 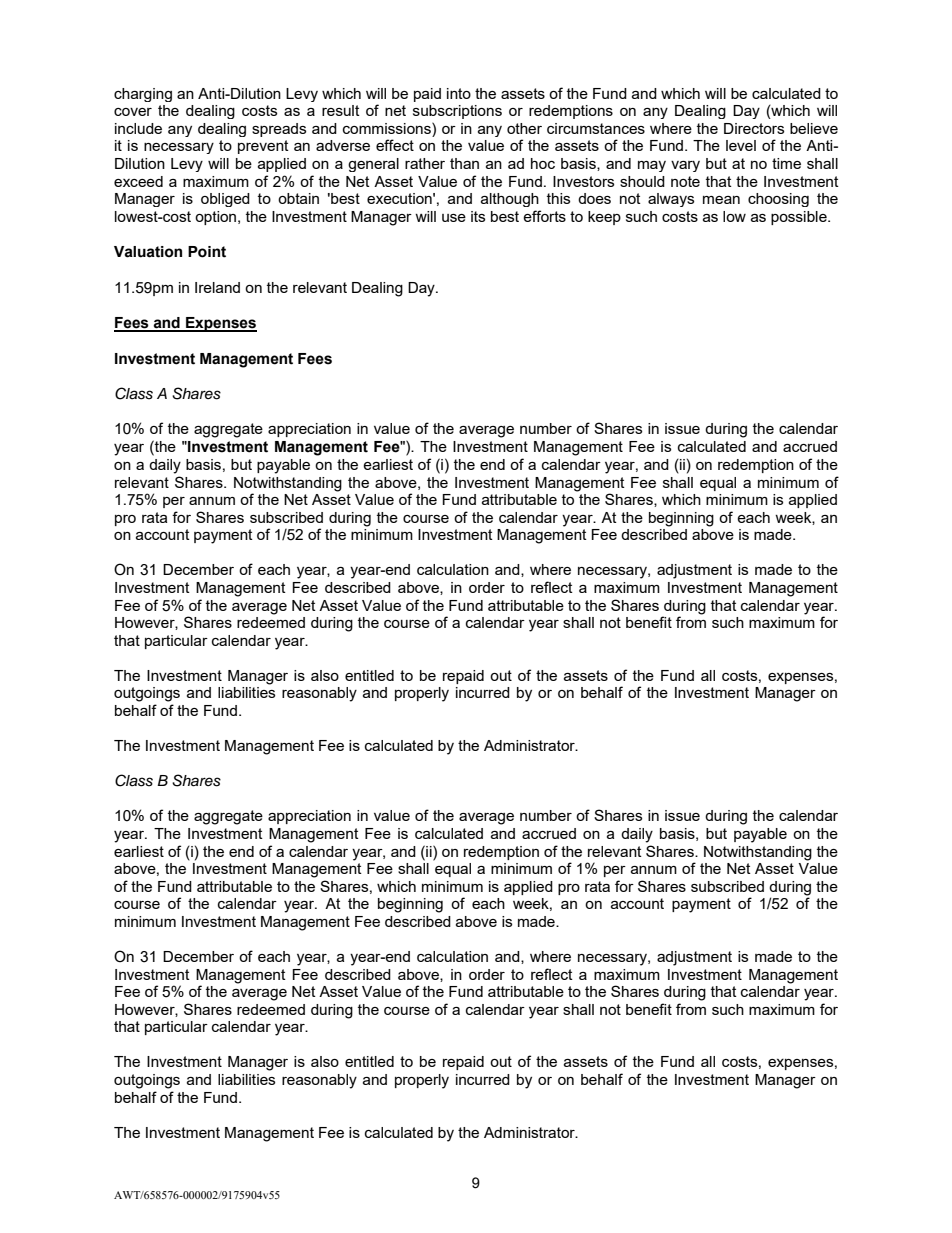 What do you see at coordinates (207, 252) in the page?
I see `Point` at bounding box center [207, 252].
